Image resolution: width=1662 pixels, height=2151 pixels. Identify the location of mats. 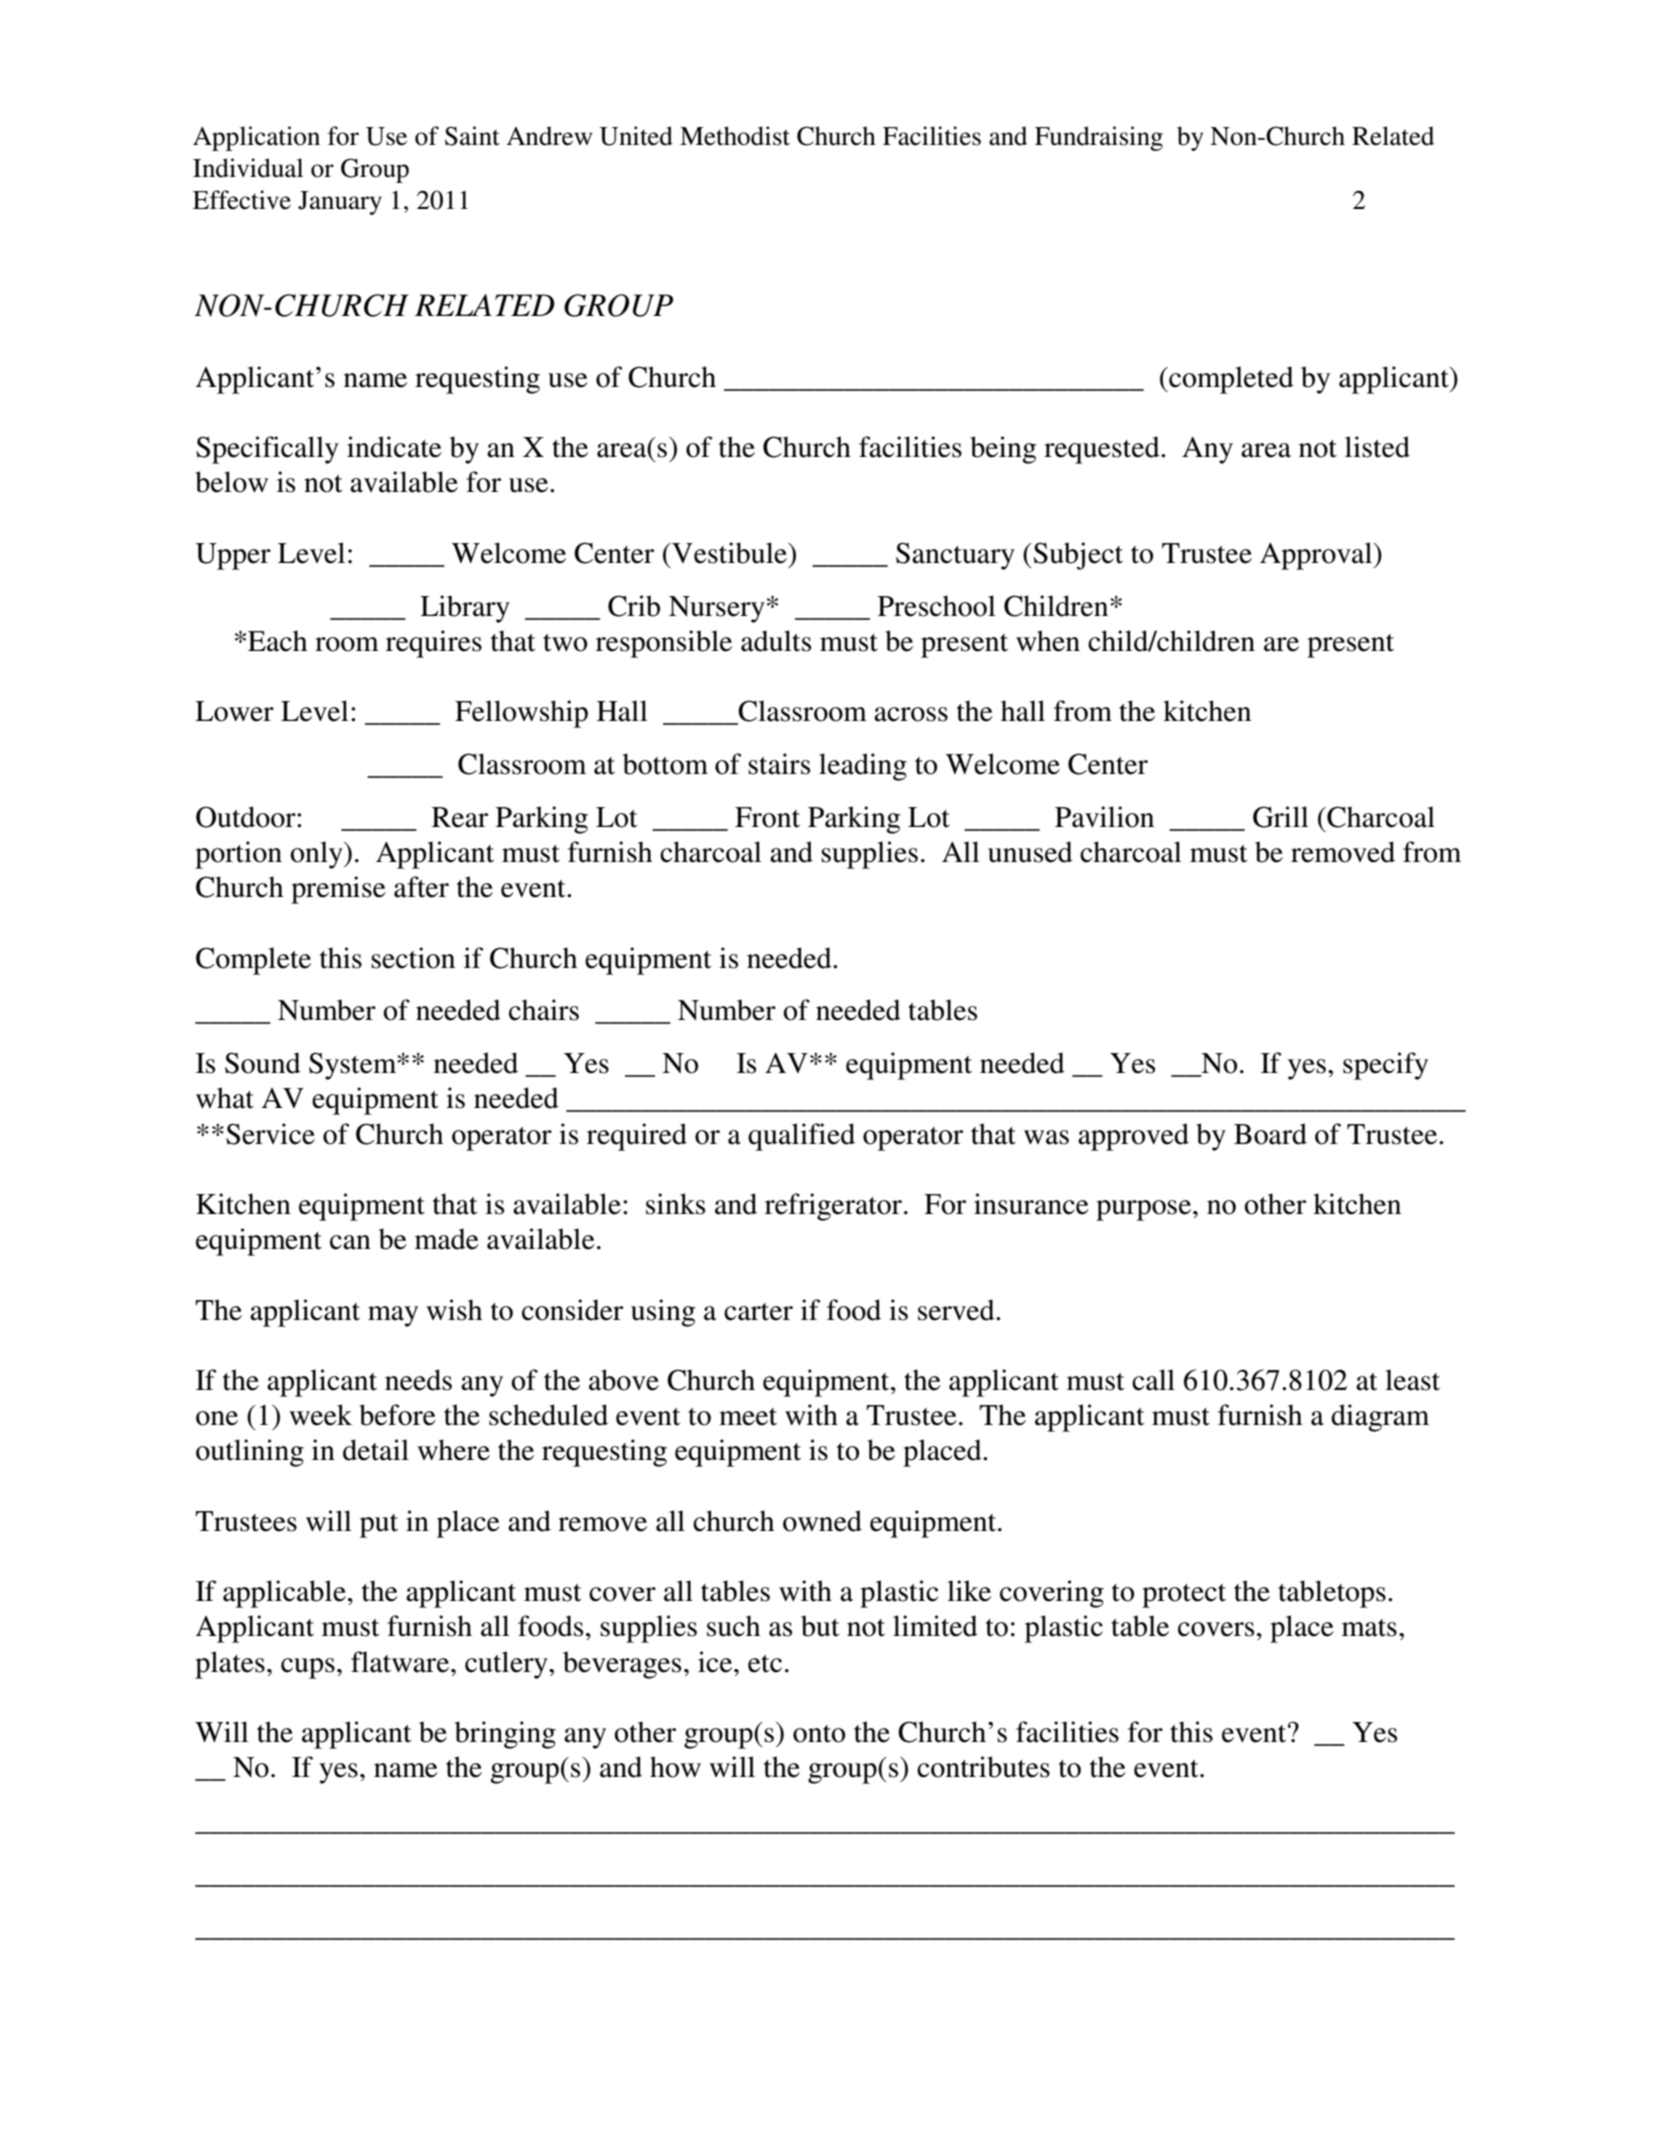
(1369, 1628).
